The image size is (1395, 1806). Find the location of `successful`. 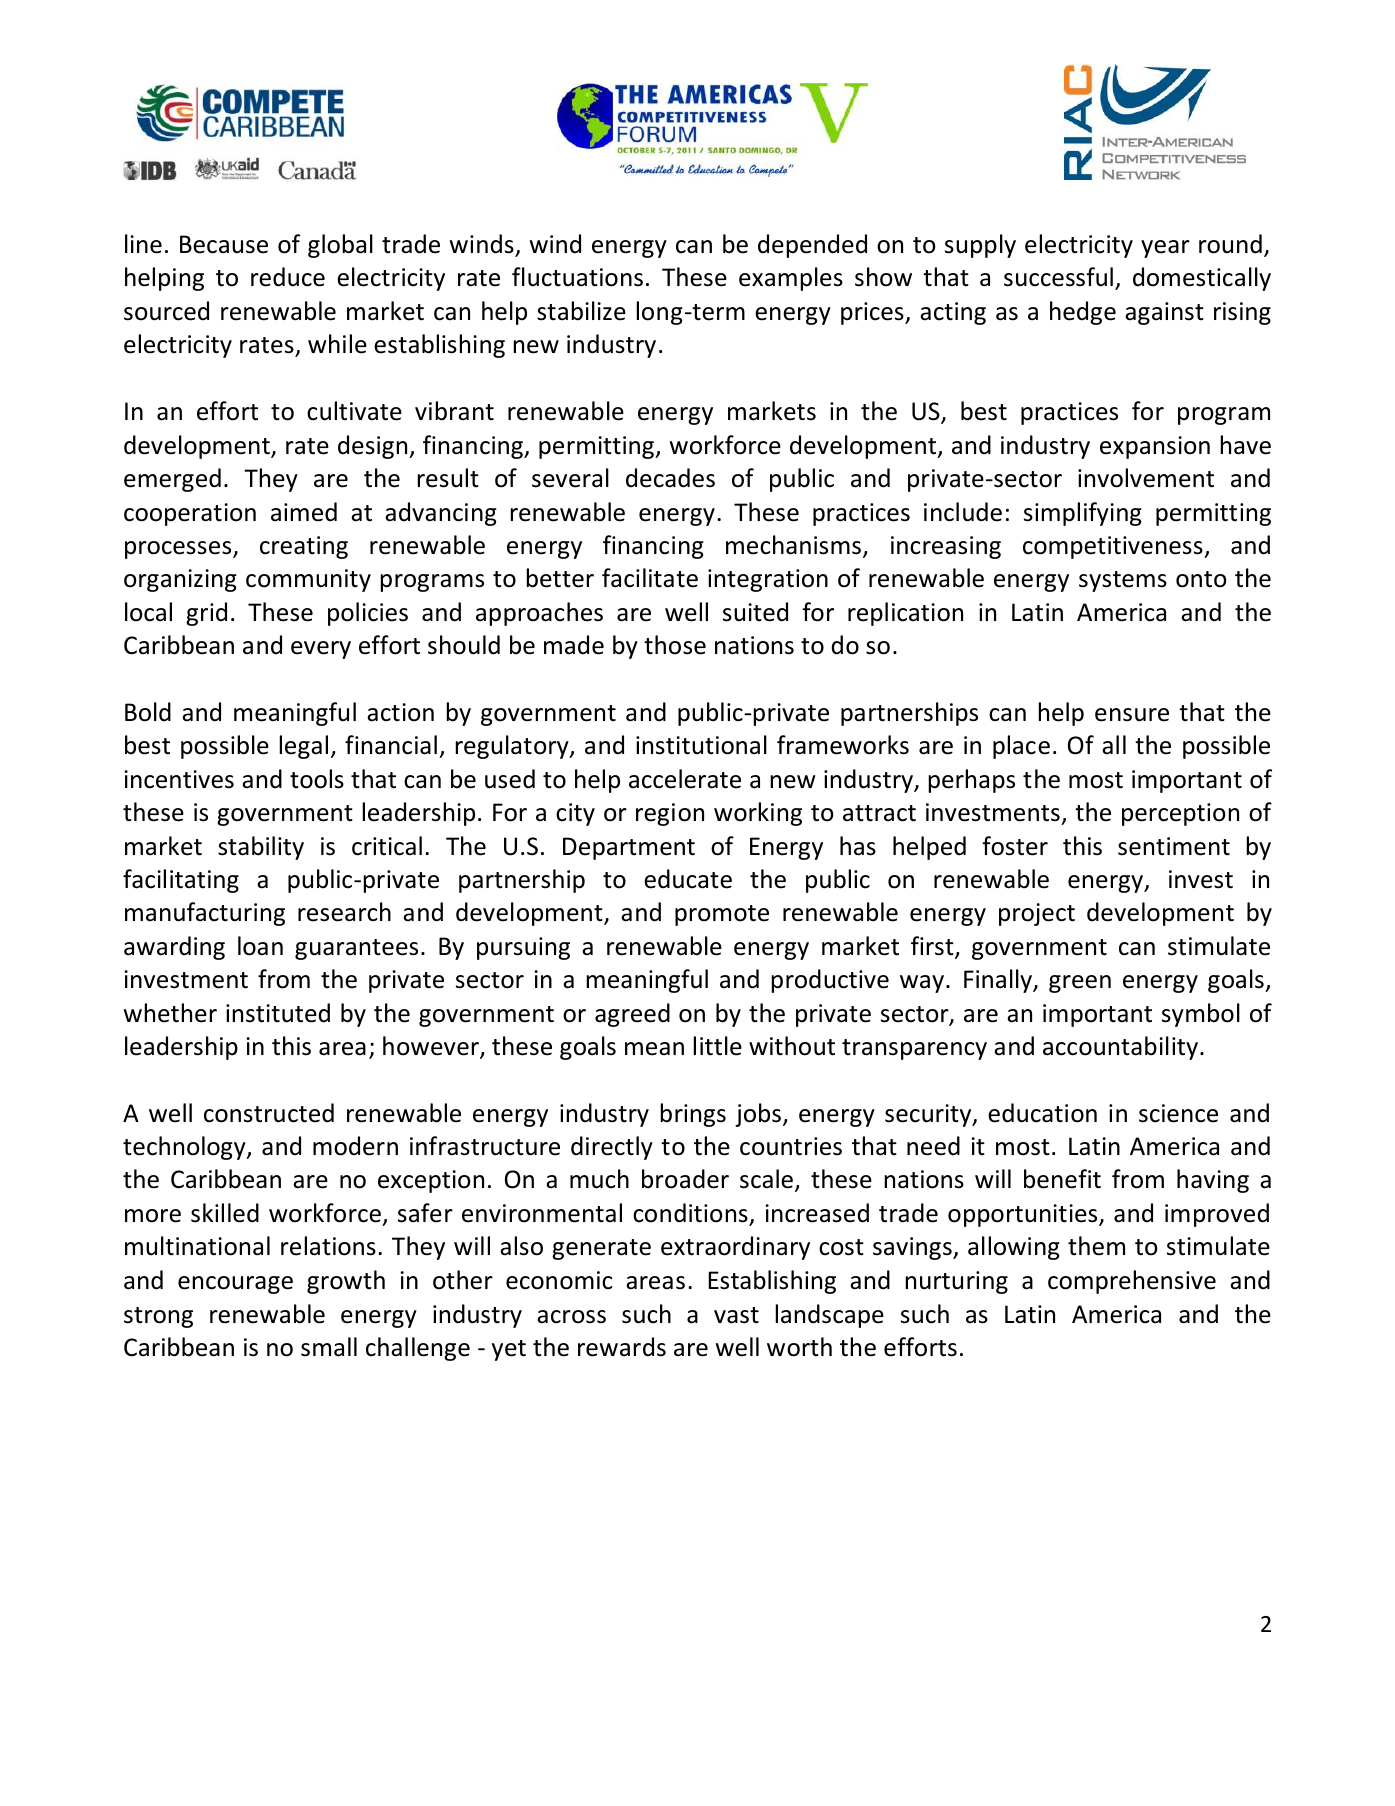

successful is located at coordinates (1058, 277).
